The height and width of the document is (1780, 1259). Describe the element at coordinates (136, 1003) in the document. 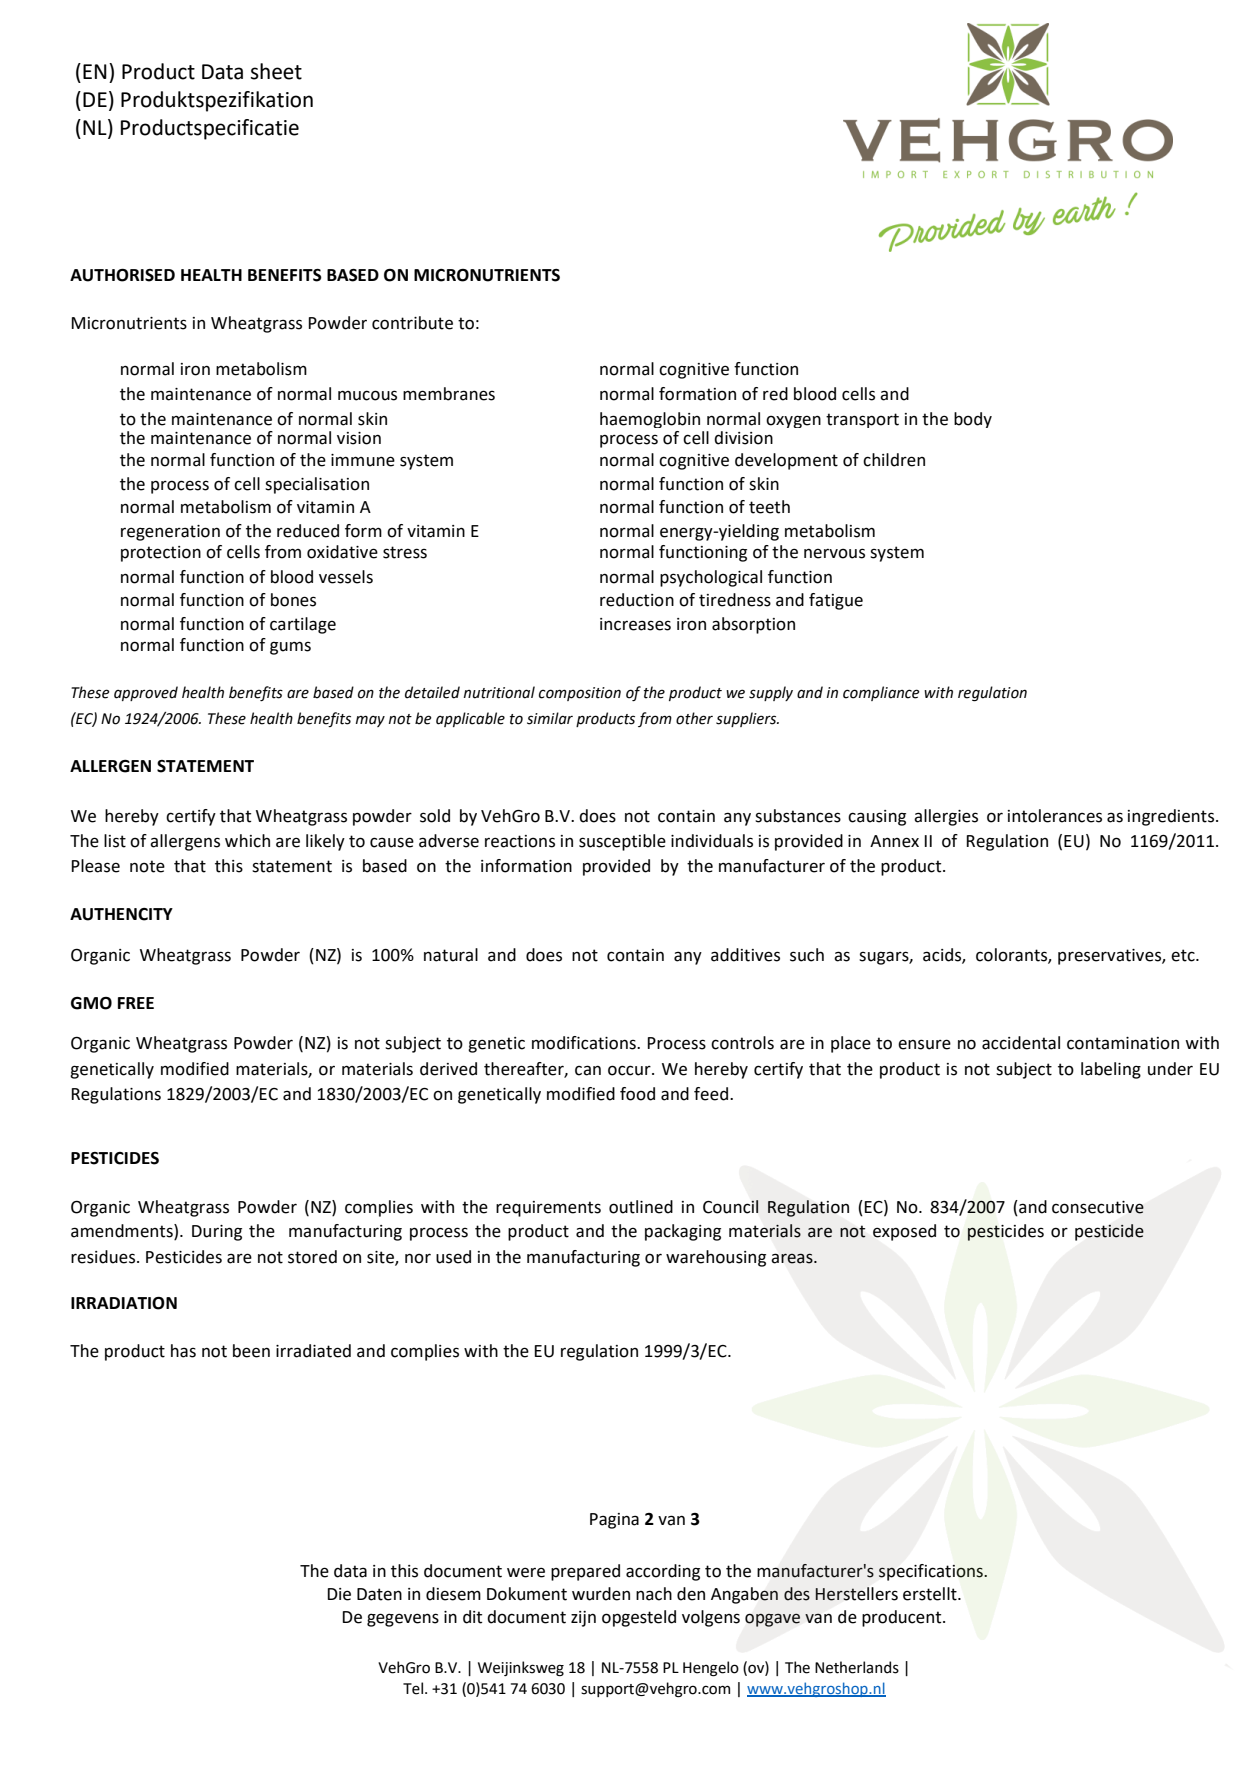

I see `FREE` at that location.
